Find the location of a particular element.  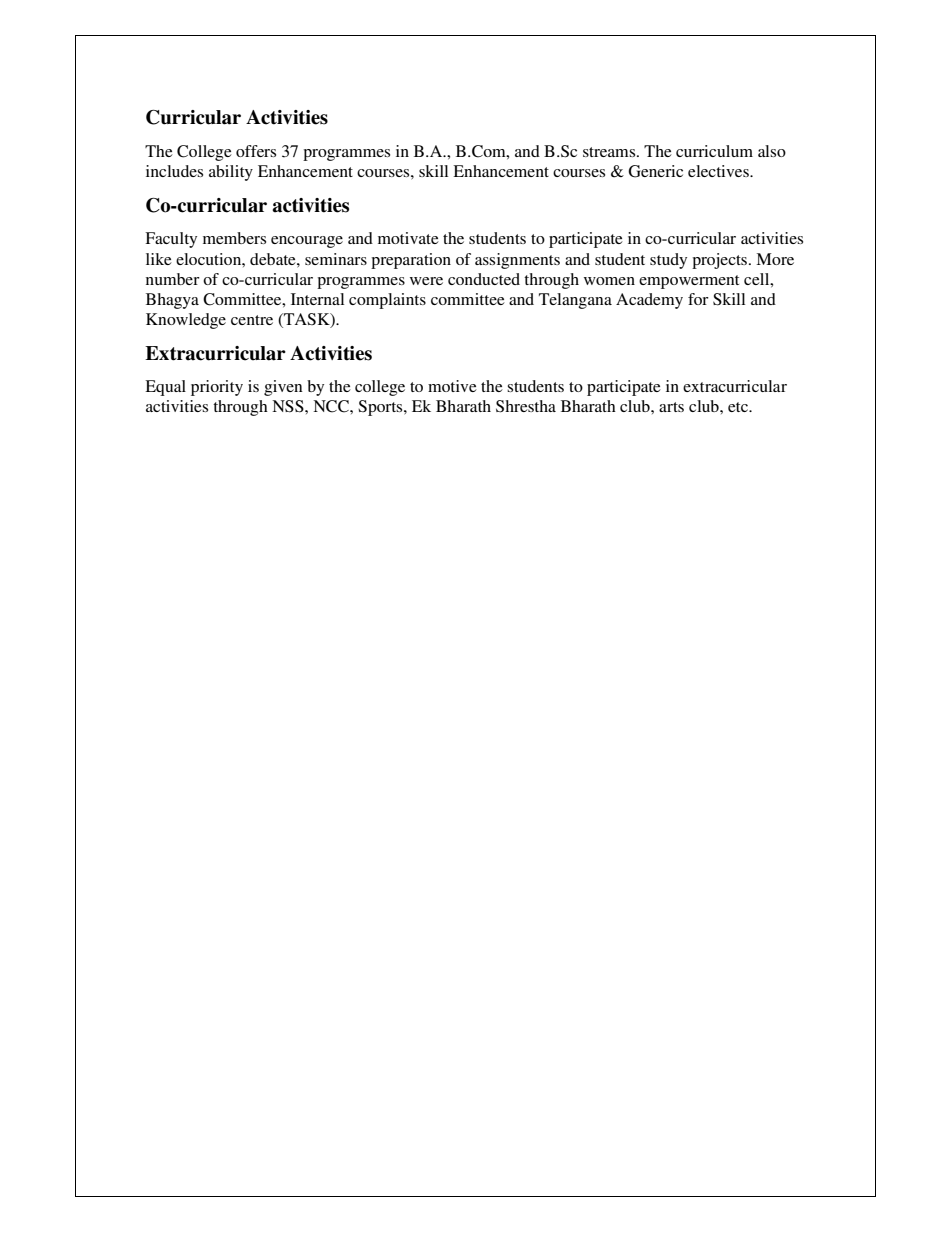

offers is located at coordinates (256, 151).
